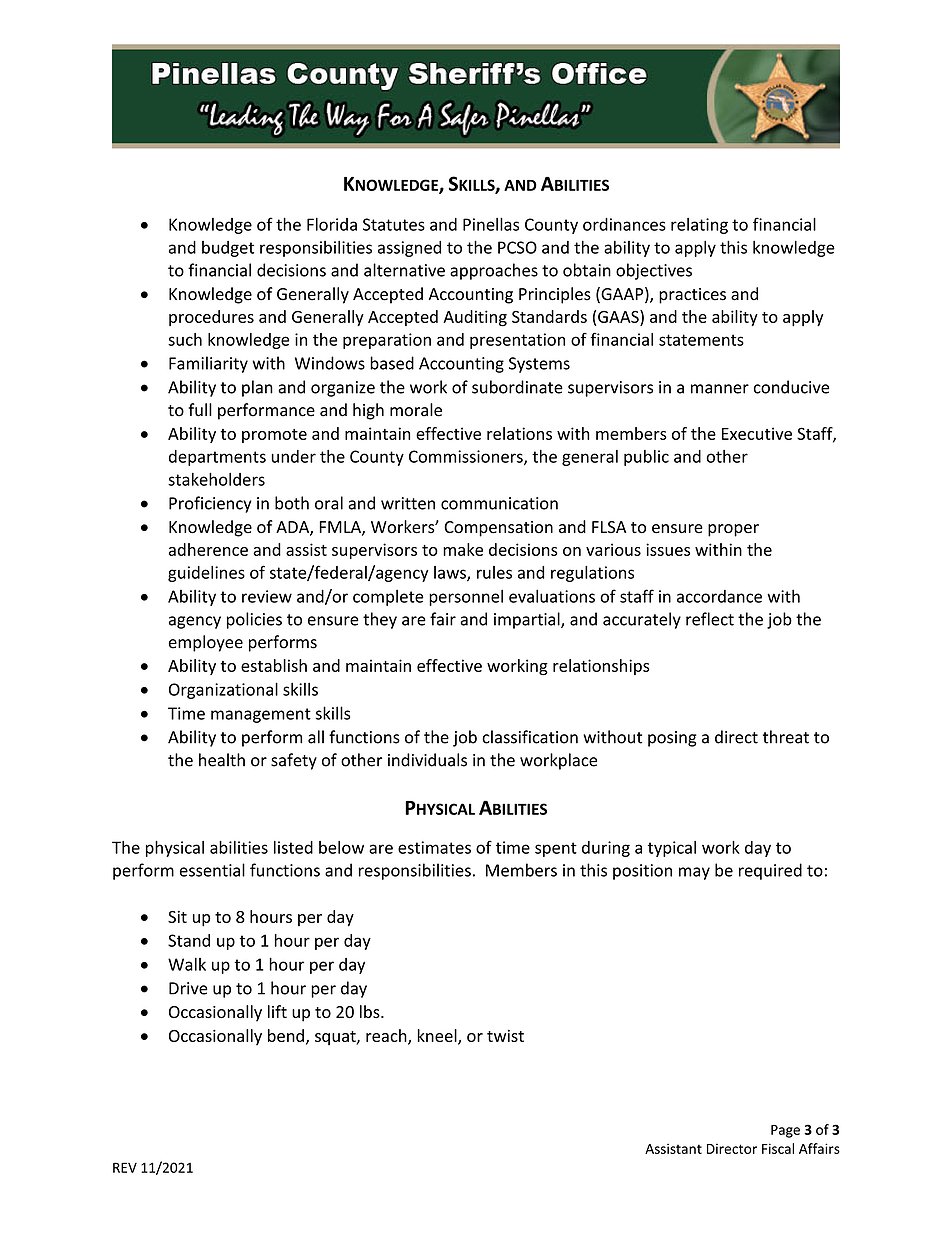  I want to click on relating, so click(699, 226).
